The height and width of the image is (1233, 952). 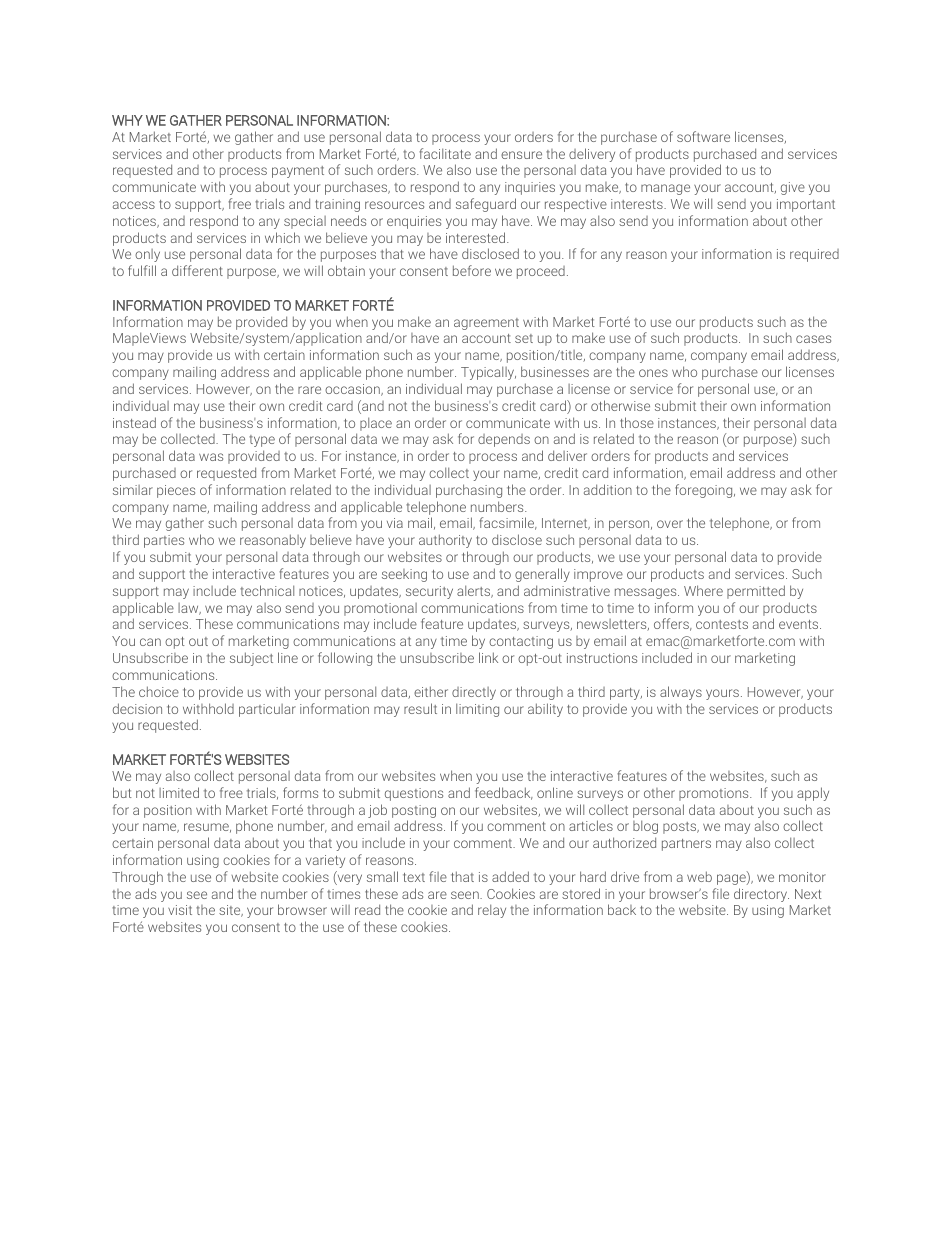 I want to click on facsimile, so click(x=508, y=523).
